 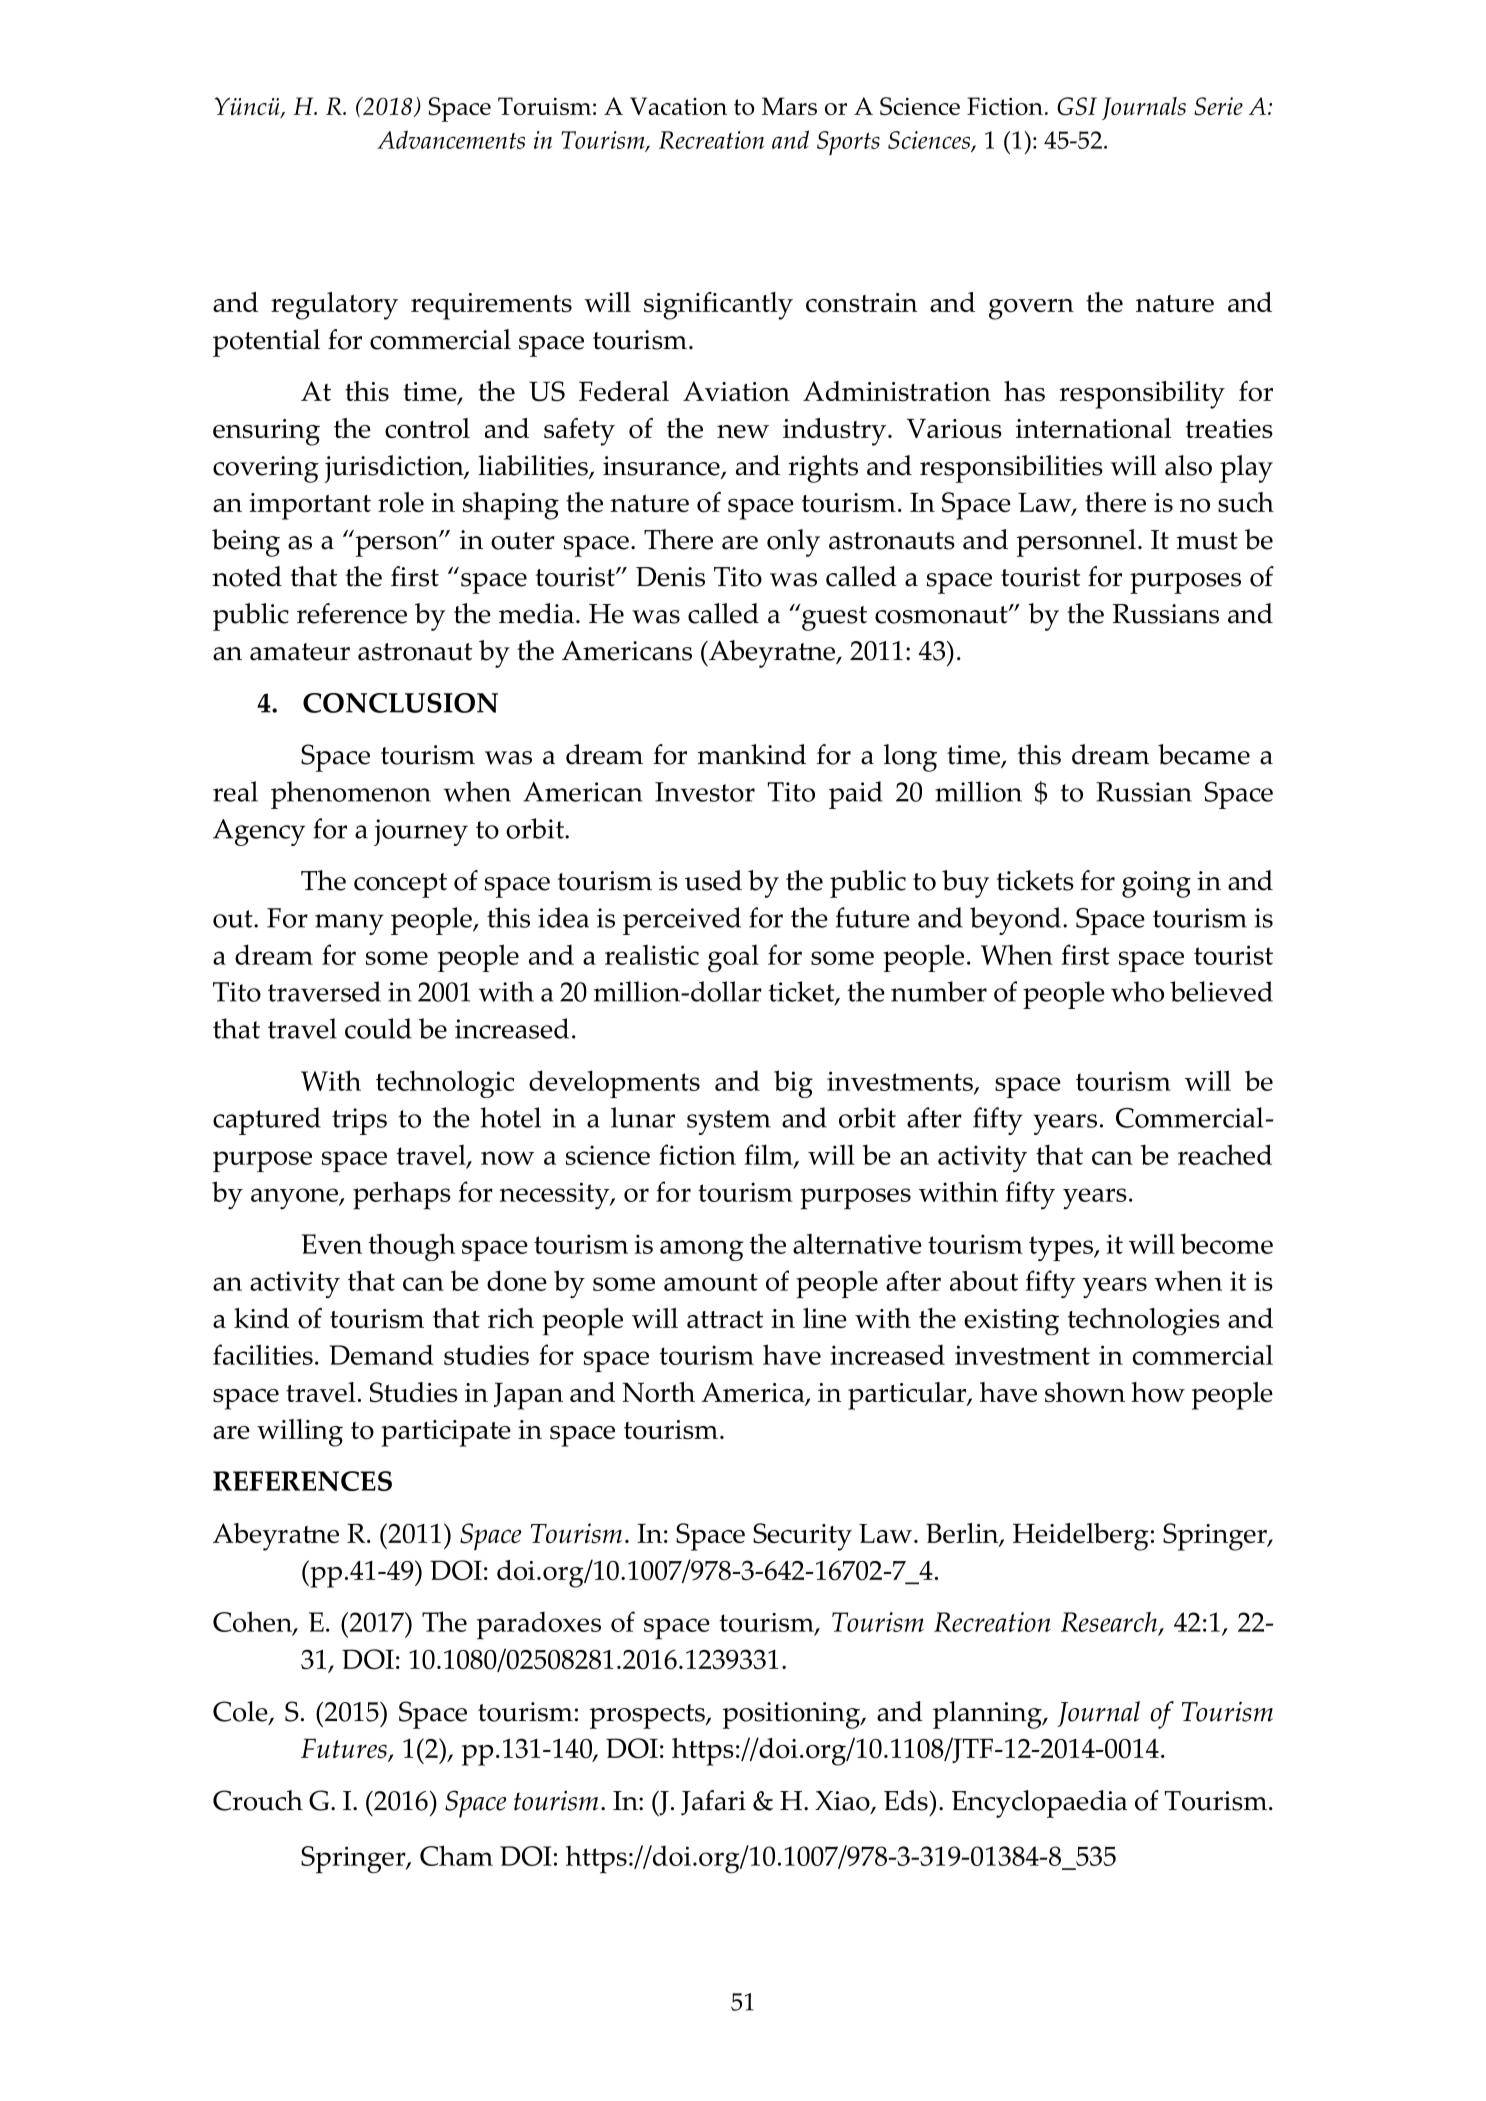 I want to click on also, so click(x=1188, y=465).
